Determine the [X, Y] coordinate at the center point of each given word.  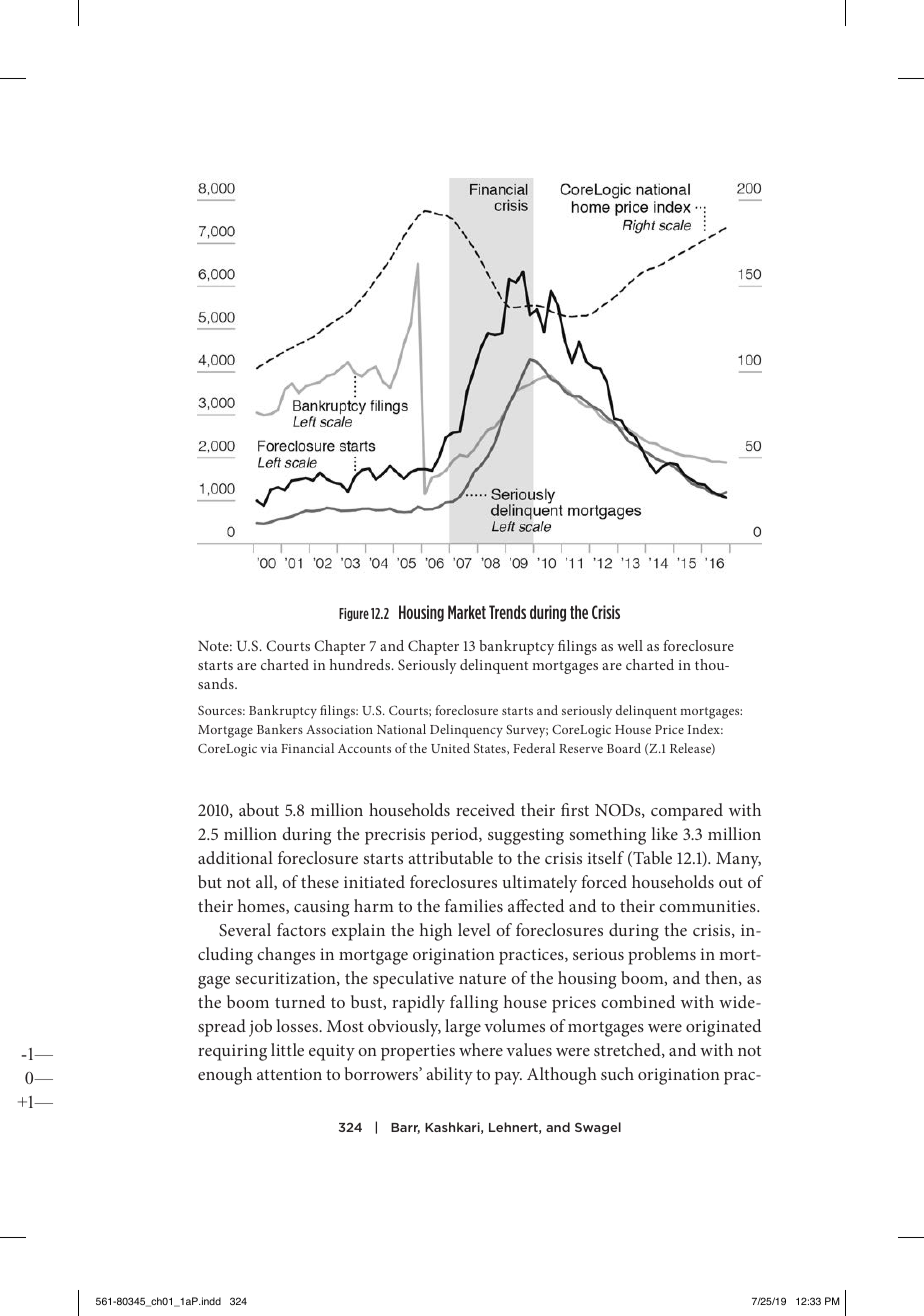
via [269, 748]
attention [289, 1074]
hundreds [361, 664]
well [630, 645]
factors [301, 929]
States [491, 749]
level [474, 929]
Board [624, 748]
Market [467, 612]
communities [708, 906]
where [481, 1049]
